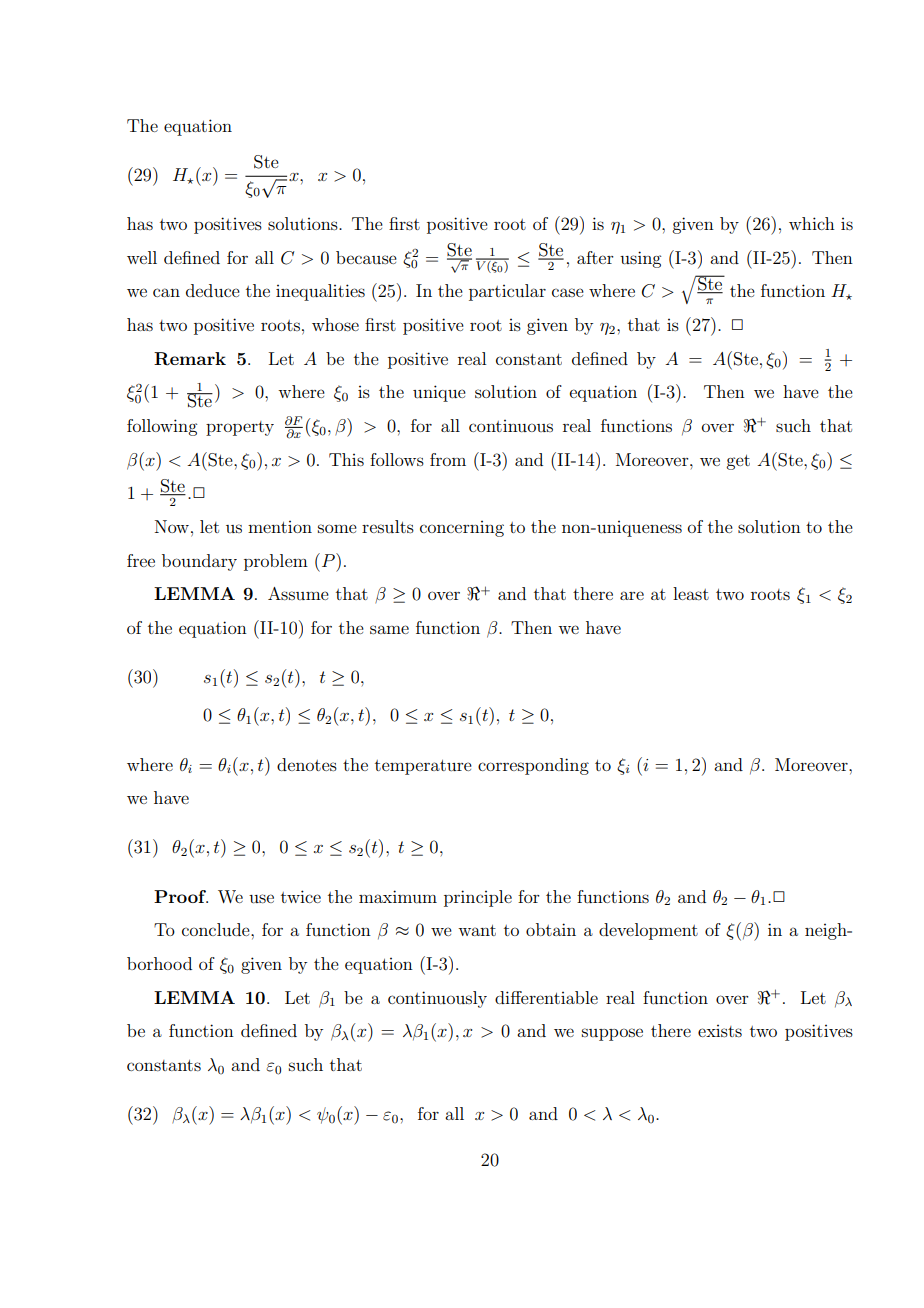 The height and width of the screenshot is (1308, 924). Describe the element at coordinates (389, 629) in the screenshot. I see `same` at that location.
